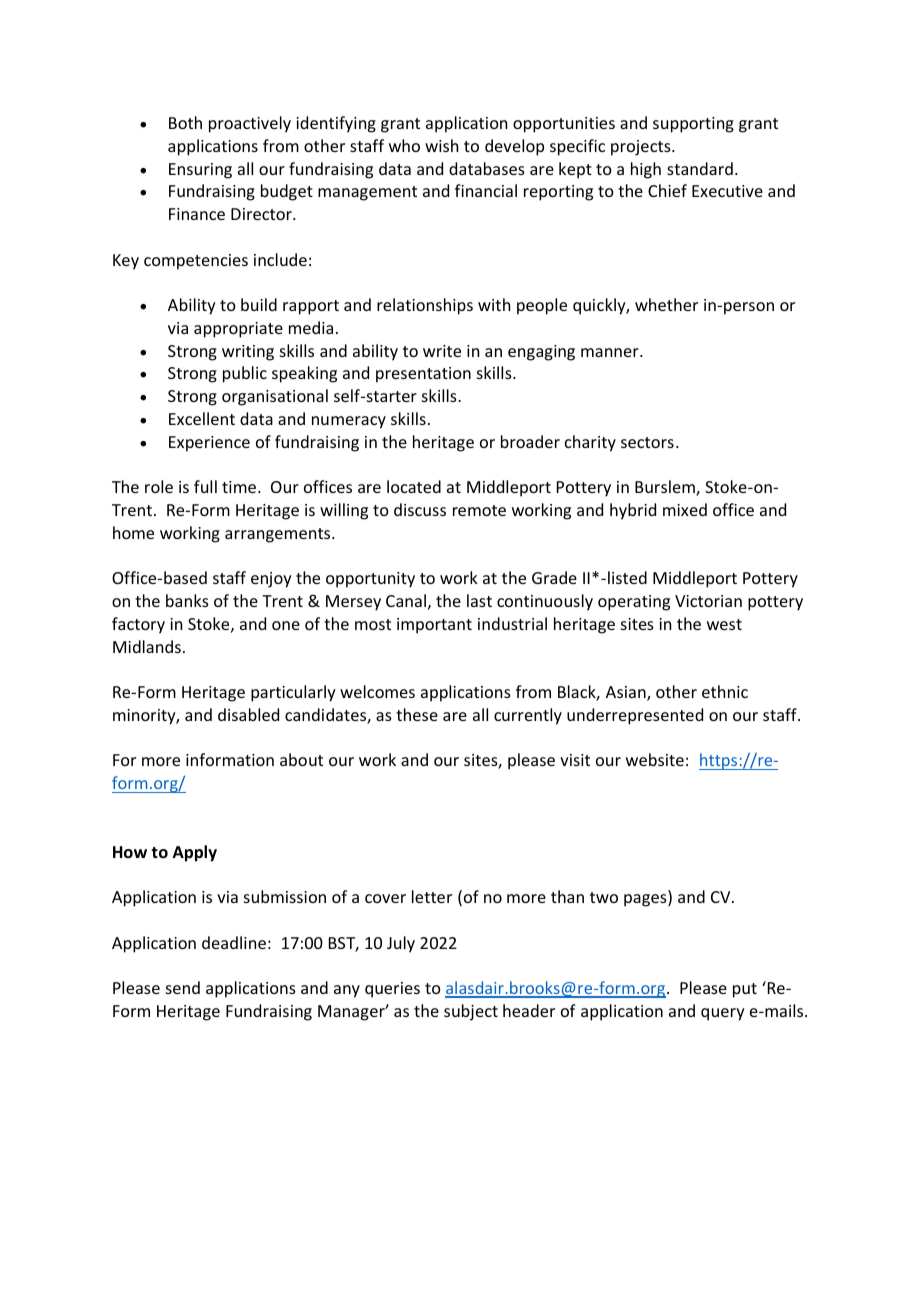 This document has height=1308, width=924. What do you see at coordinates (441, 145) in the document?
I see `wish` at bounding box center [441, 145].
